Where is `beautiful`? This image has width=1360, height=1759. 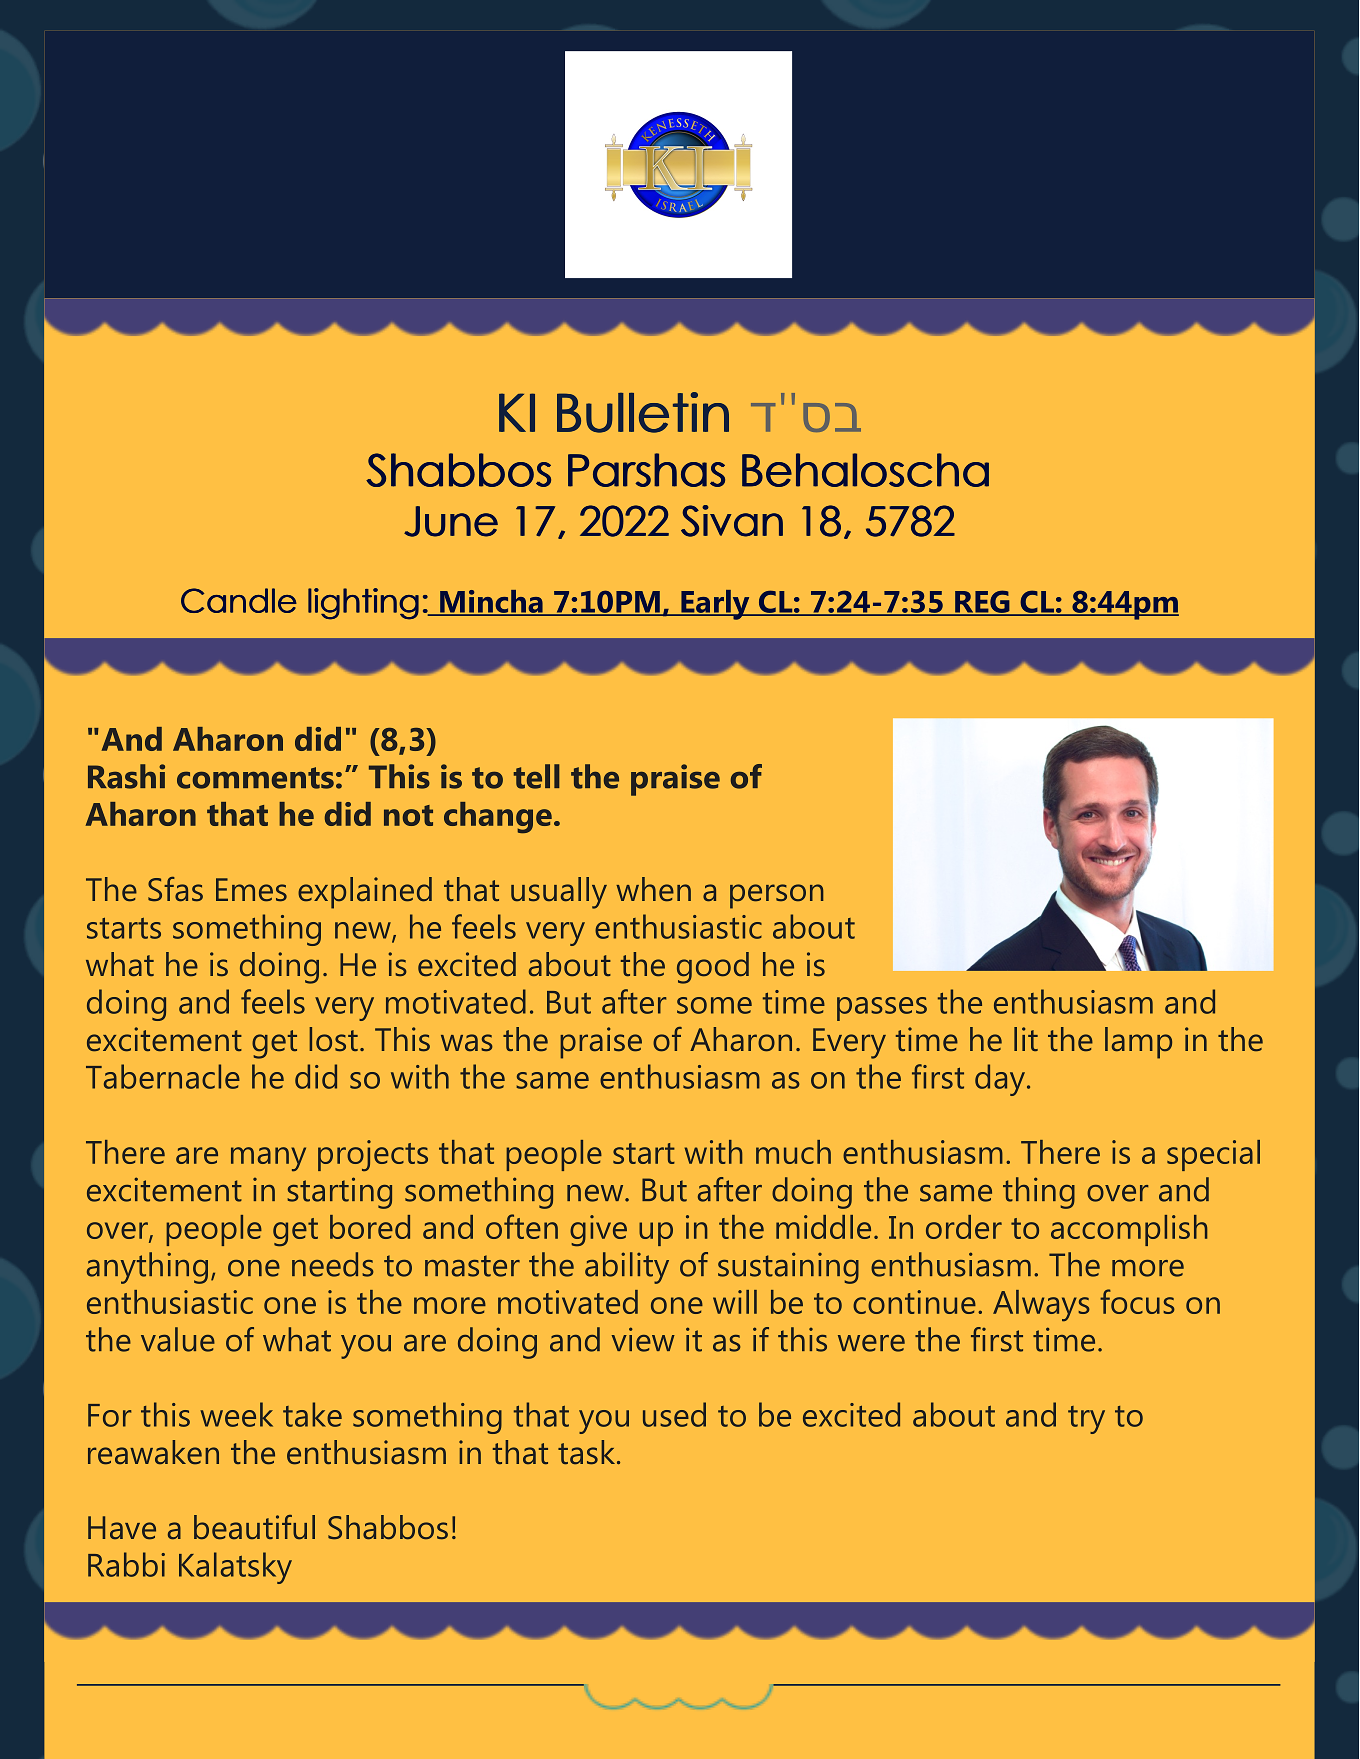
beautiful is located at coordinates (254, 1527).
